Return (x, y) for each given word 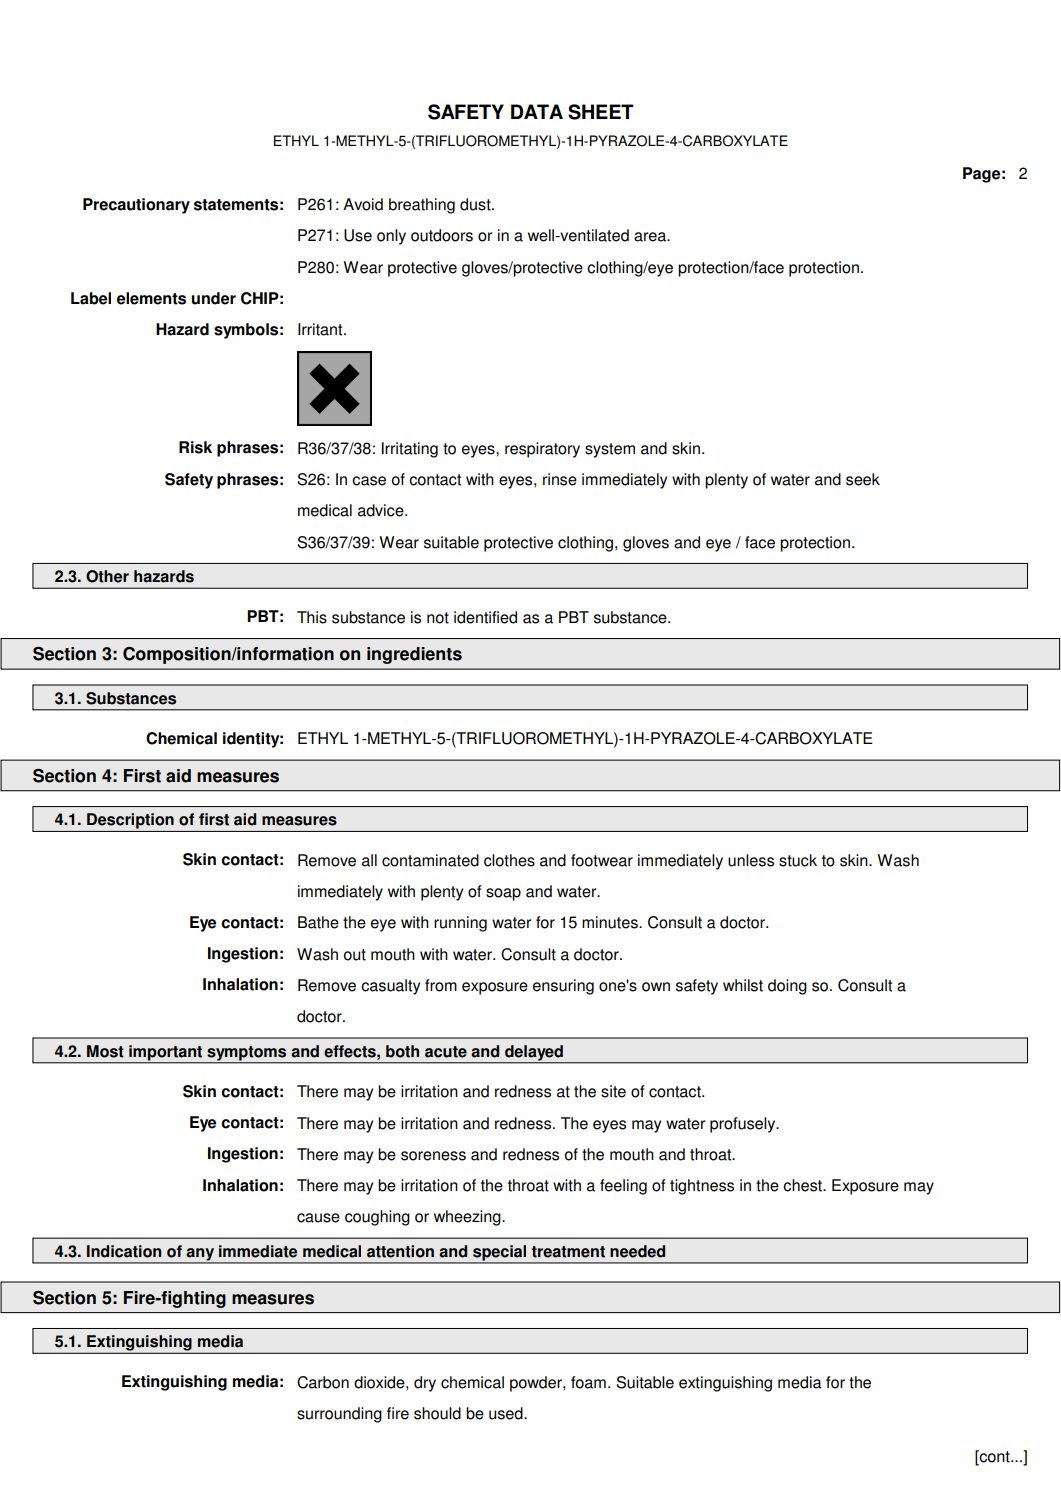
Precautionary (136, 206)
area (651, 237)
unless (751, 860)
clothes (509, 860)
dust (476, 204)
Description (130, 821)
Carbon (323, 1382)
